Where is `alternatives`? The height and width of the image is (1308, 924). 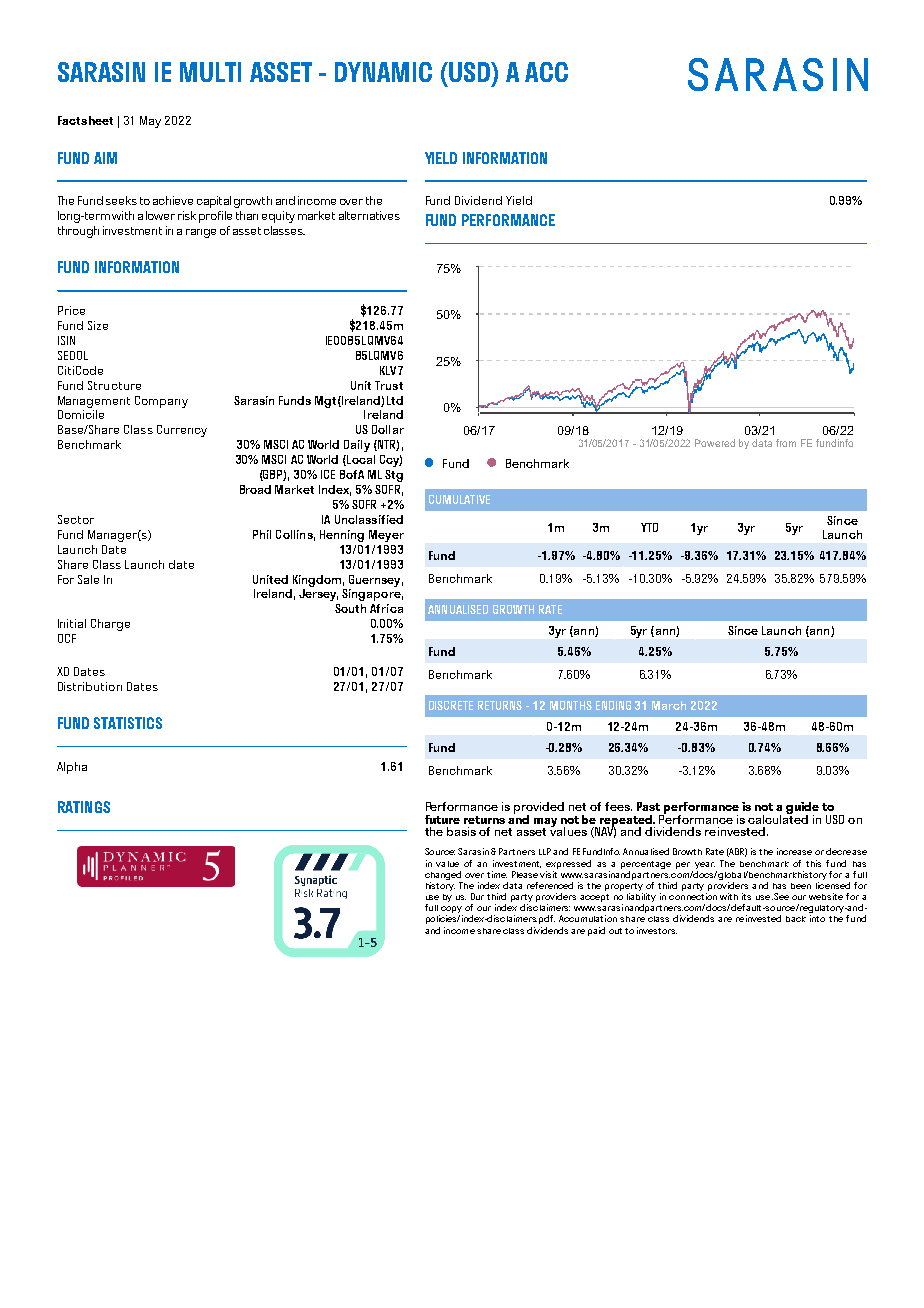
alternatives is located at coordinates (369, 215).
